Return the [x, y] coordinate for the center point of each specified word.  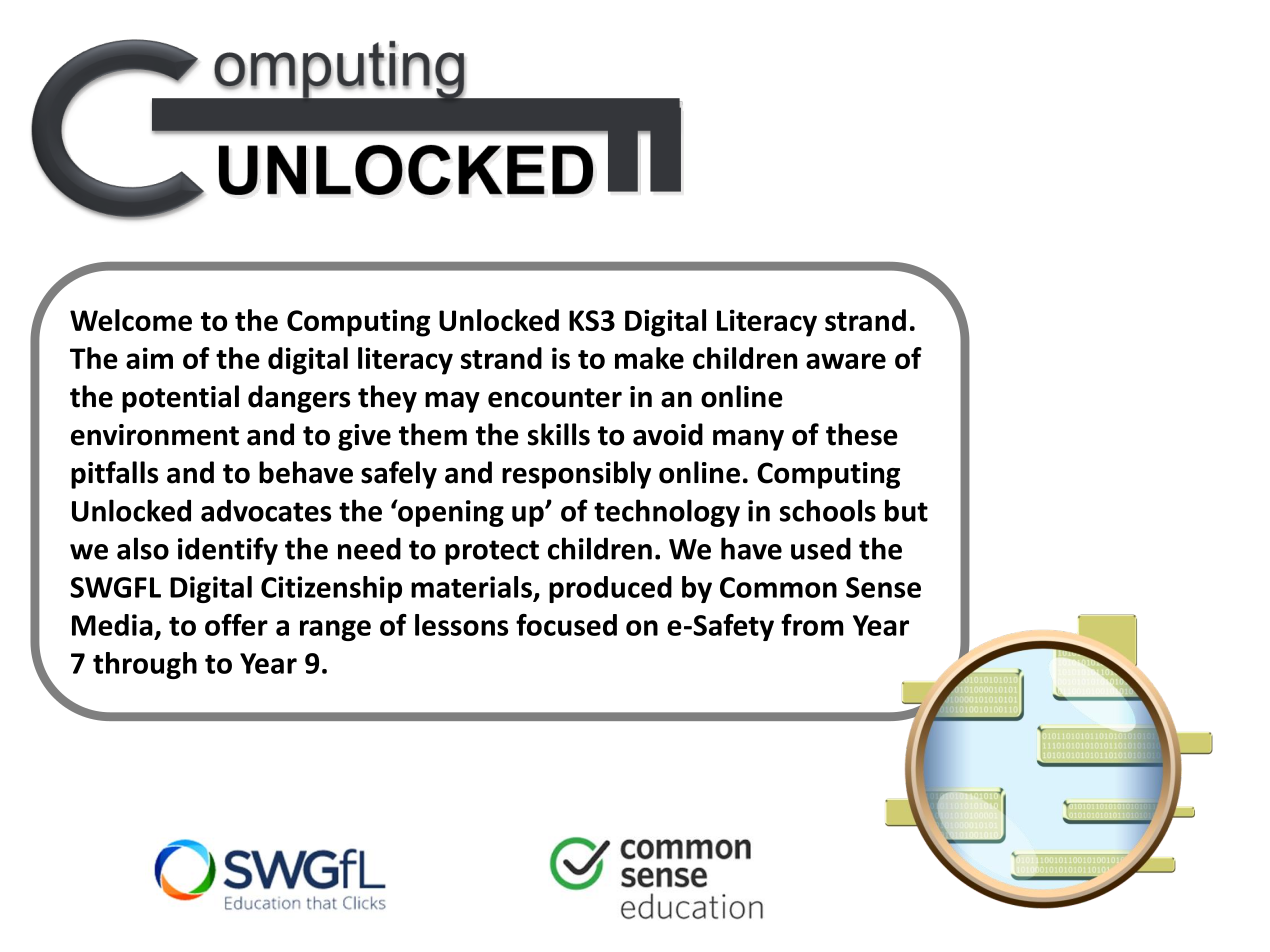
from [812, 625]
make [649, 358]
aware [846, 361]
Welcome [131, 320]
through [145, 665]
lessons [461, 625]
